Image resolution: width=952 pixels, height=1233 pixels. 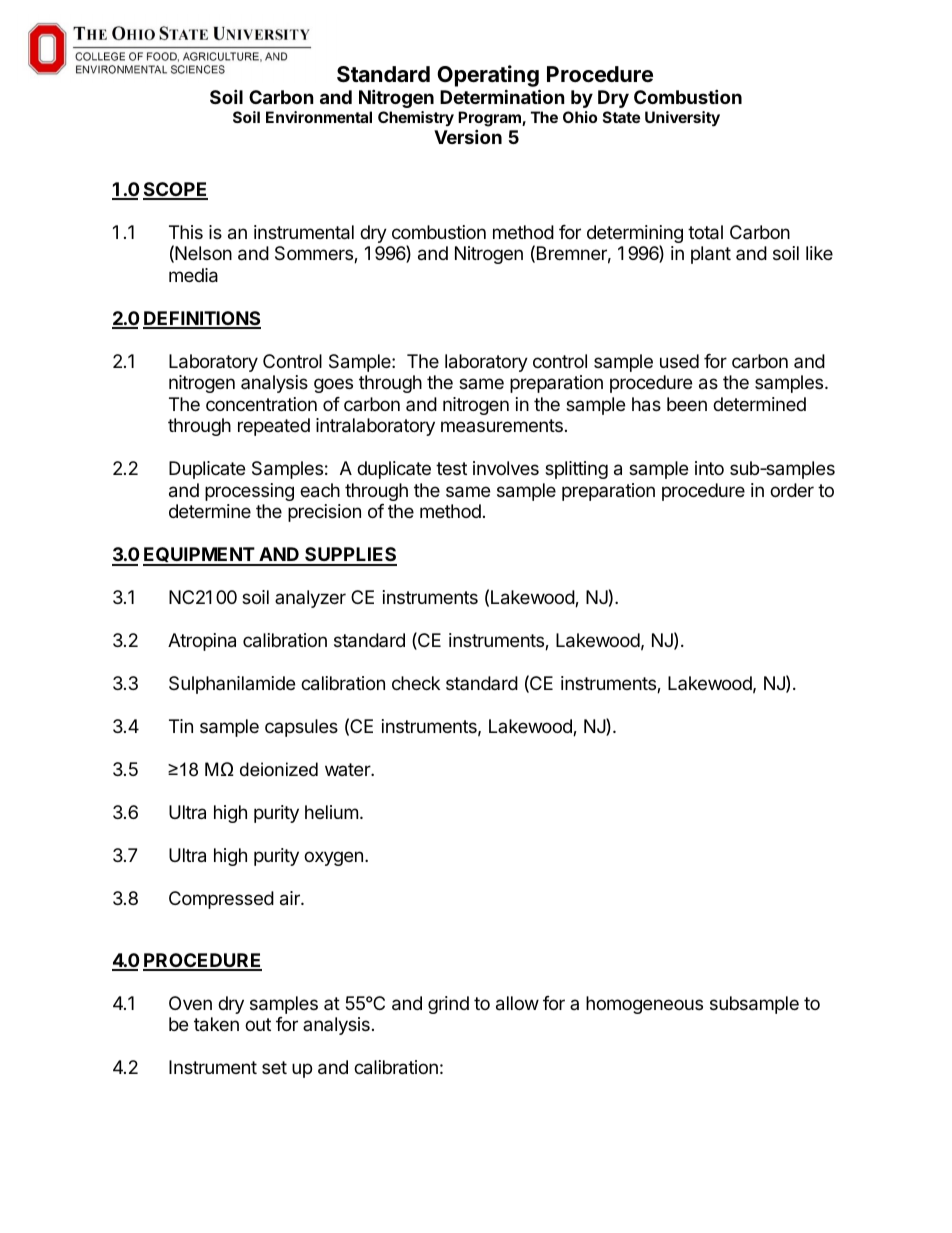 What do you see at coordinates (506, 468) in the page?
I see `involves` at bounding box center [506, 468].
